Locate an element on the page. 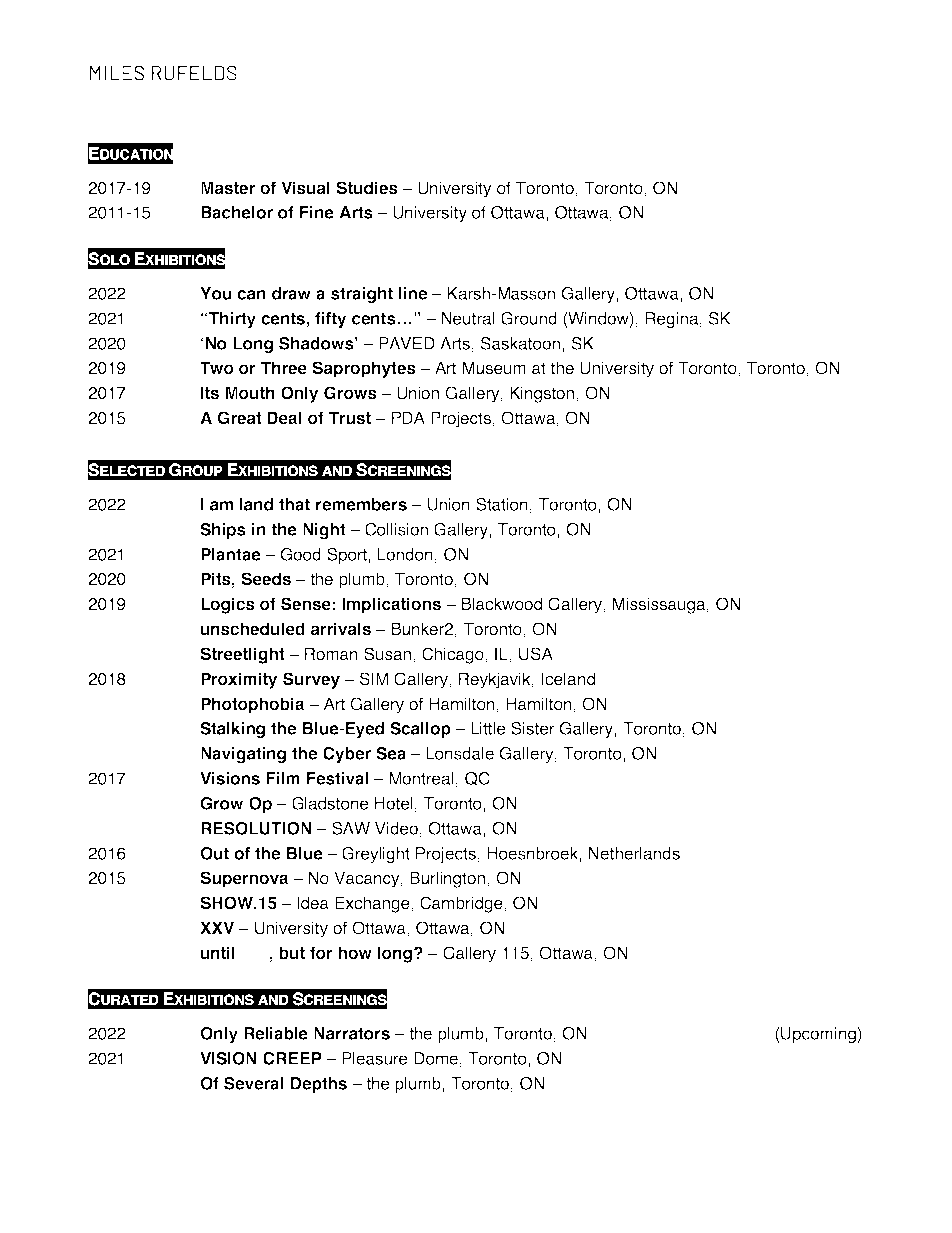 The image size is (952, 1233). Sister is located at coordinates (533, 728).
